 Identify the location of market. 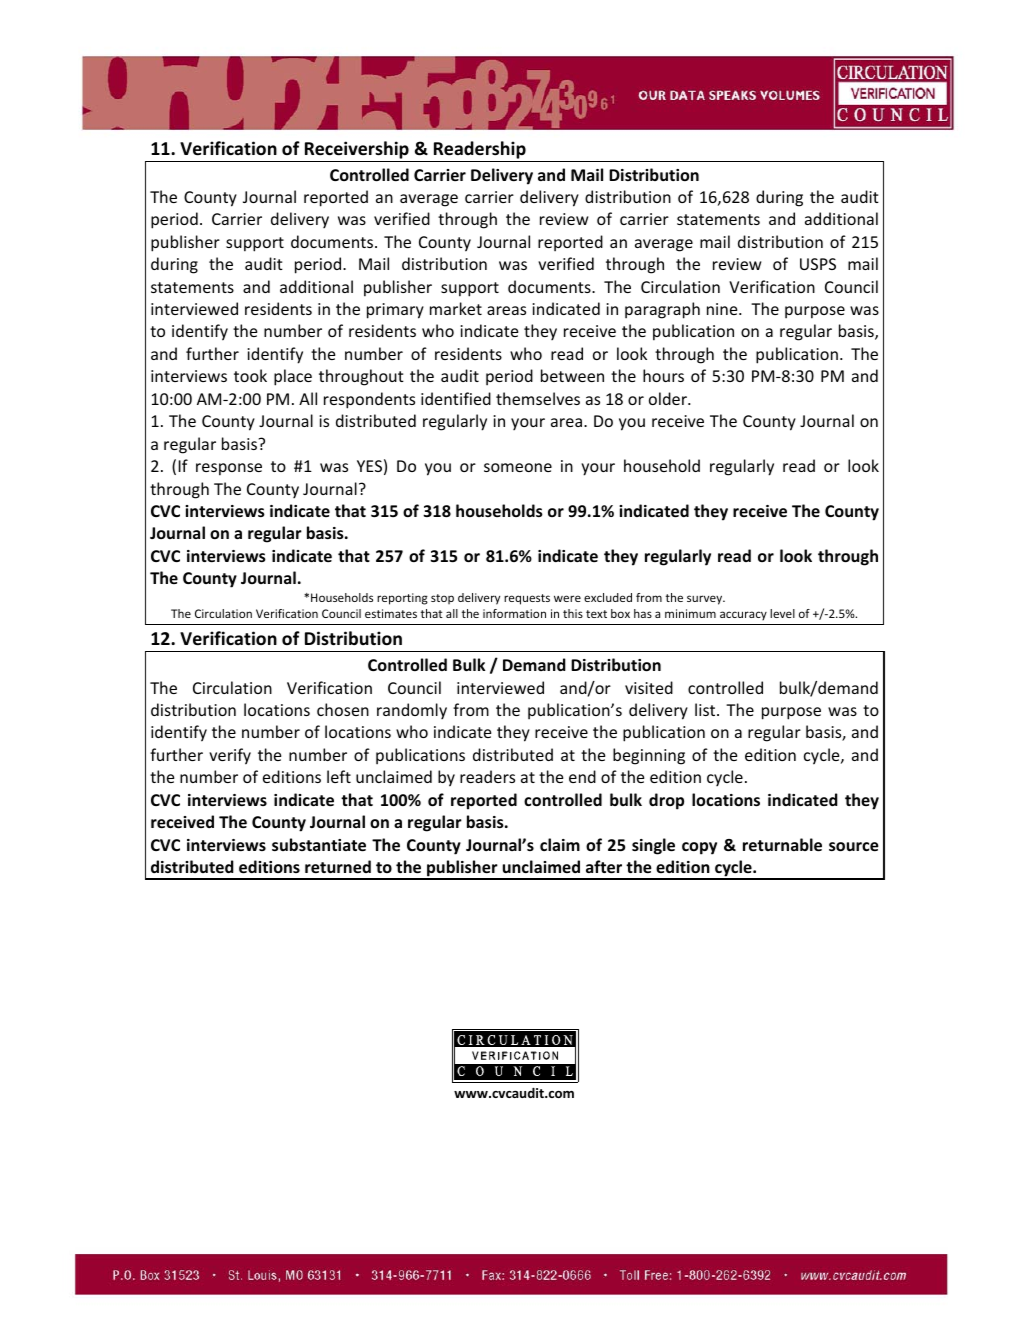
(456, 308).
